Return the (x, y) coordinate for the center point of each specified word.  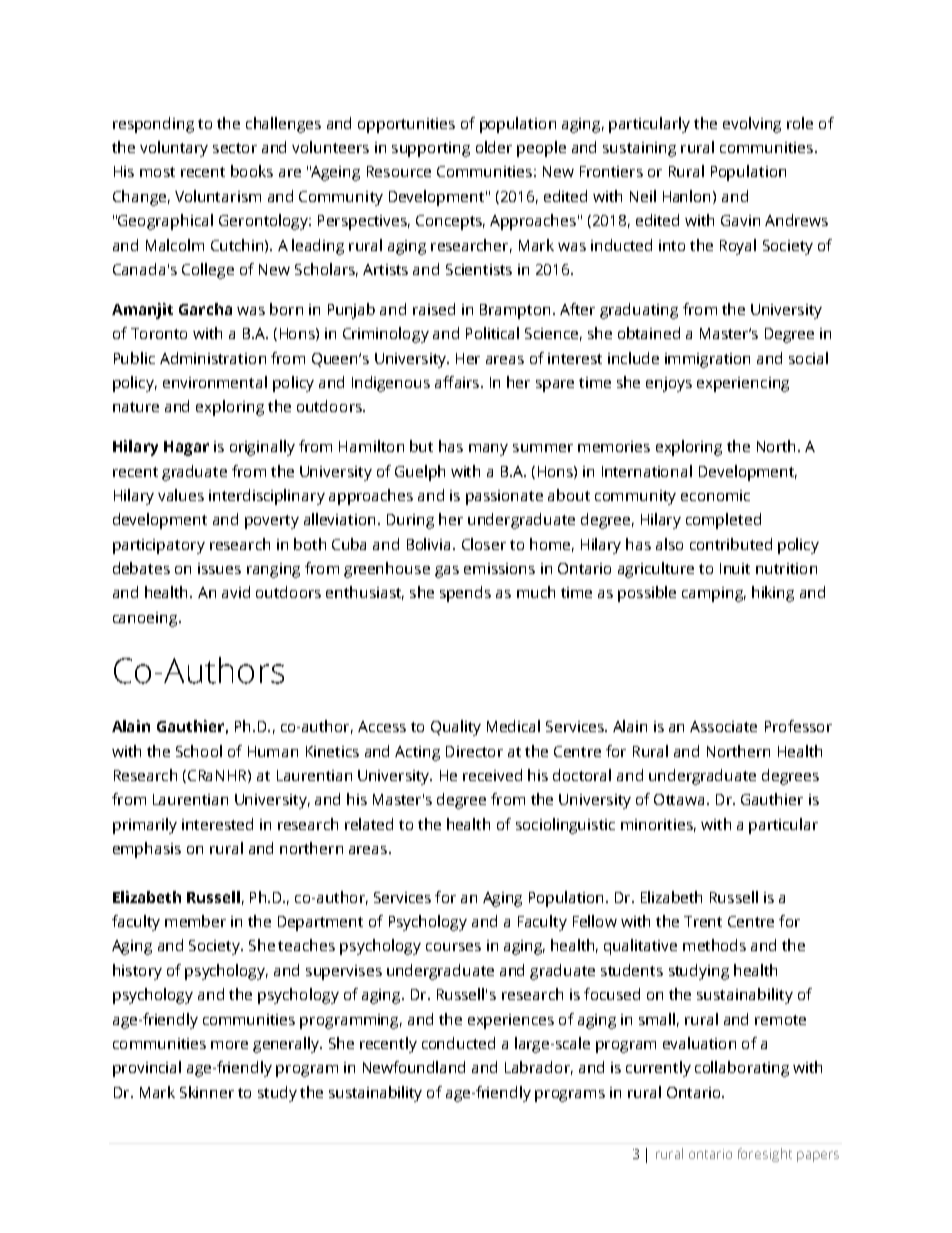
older (494, 147)
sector (235, 148)
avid (236, 592)
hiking (773, 594)
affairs (458, 382)
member (195, 921)
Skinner (207, 1092)
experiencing (743, 384)
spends (465, 594)
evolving (752, 125)
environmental (215, 382)
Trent (703, 921)
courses (453, 947)
